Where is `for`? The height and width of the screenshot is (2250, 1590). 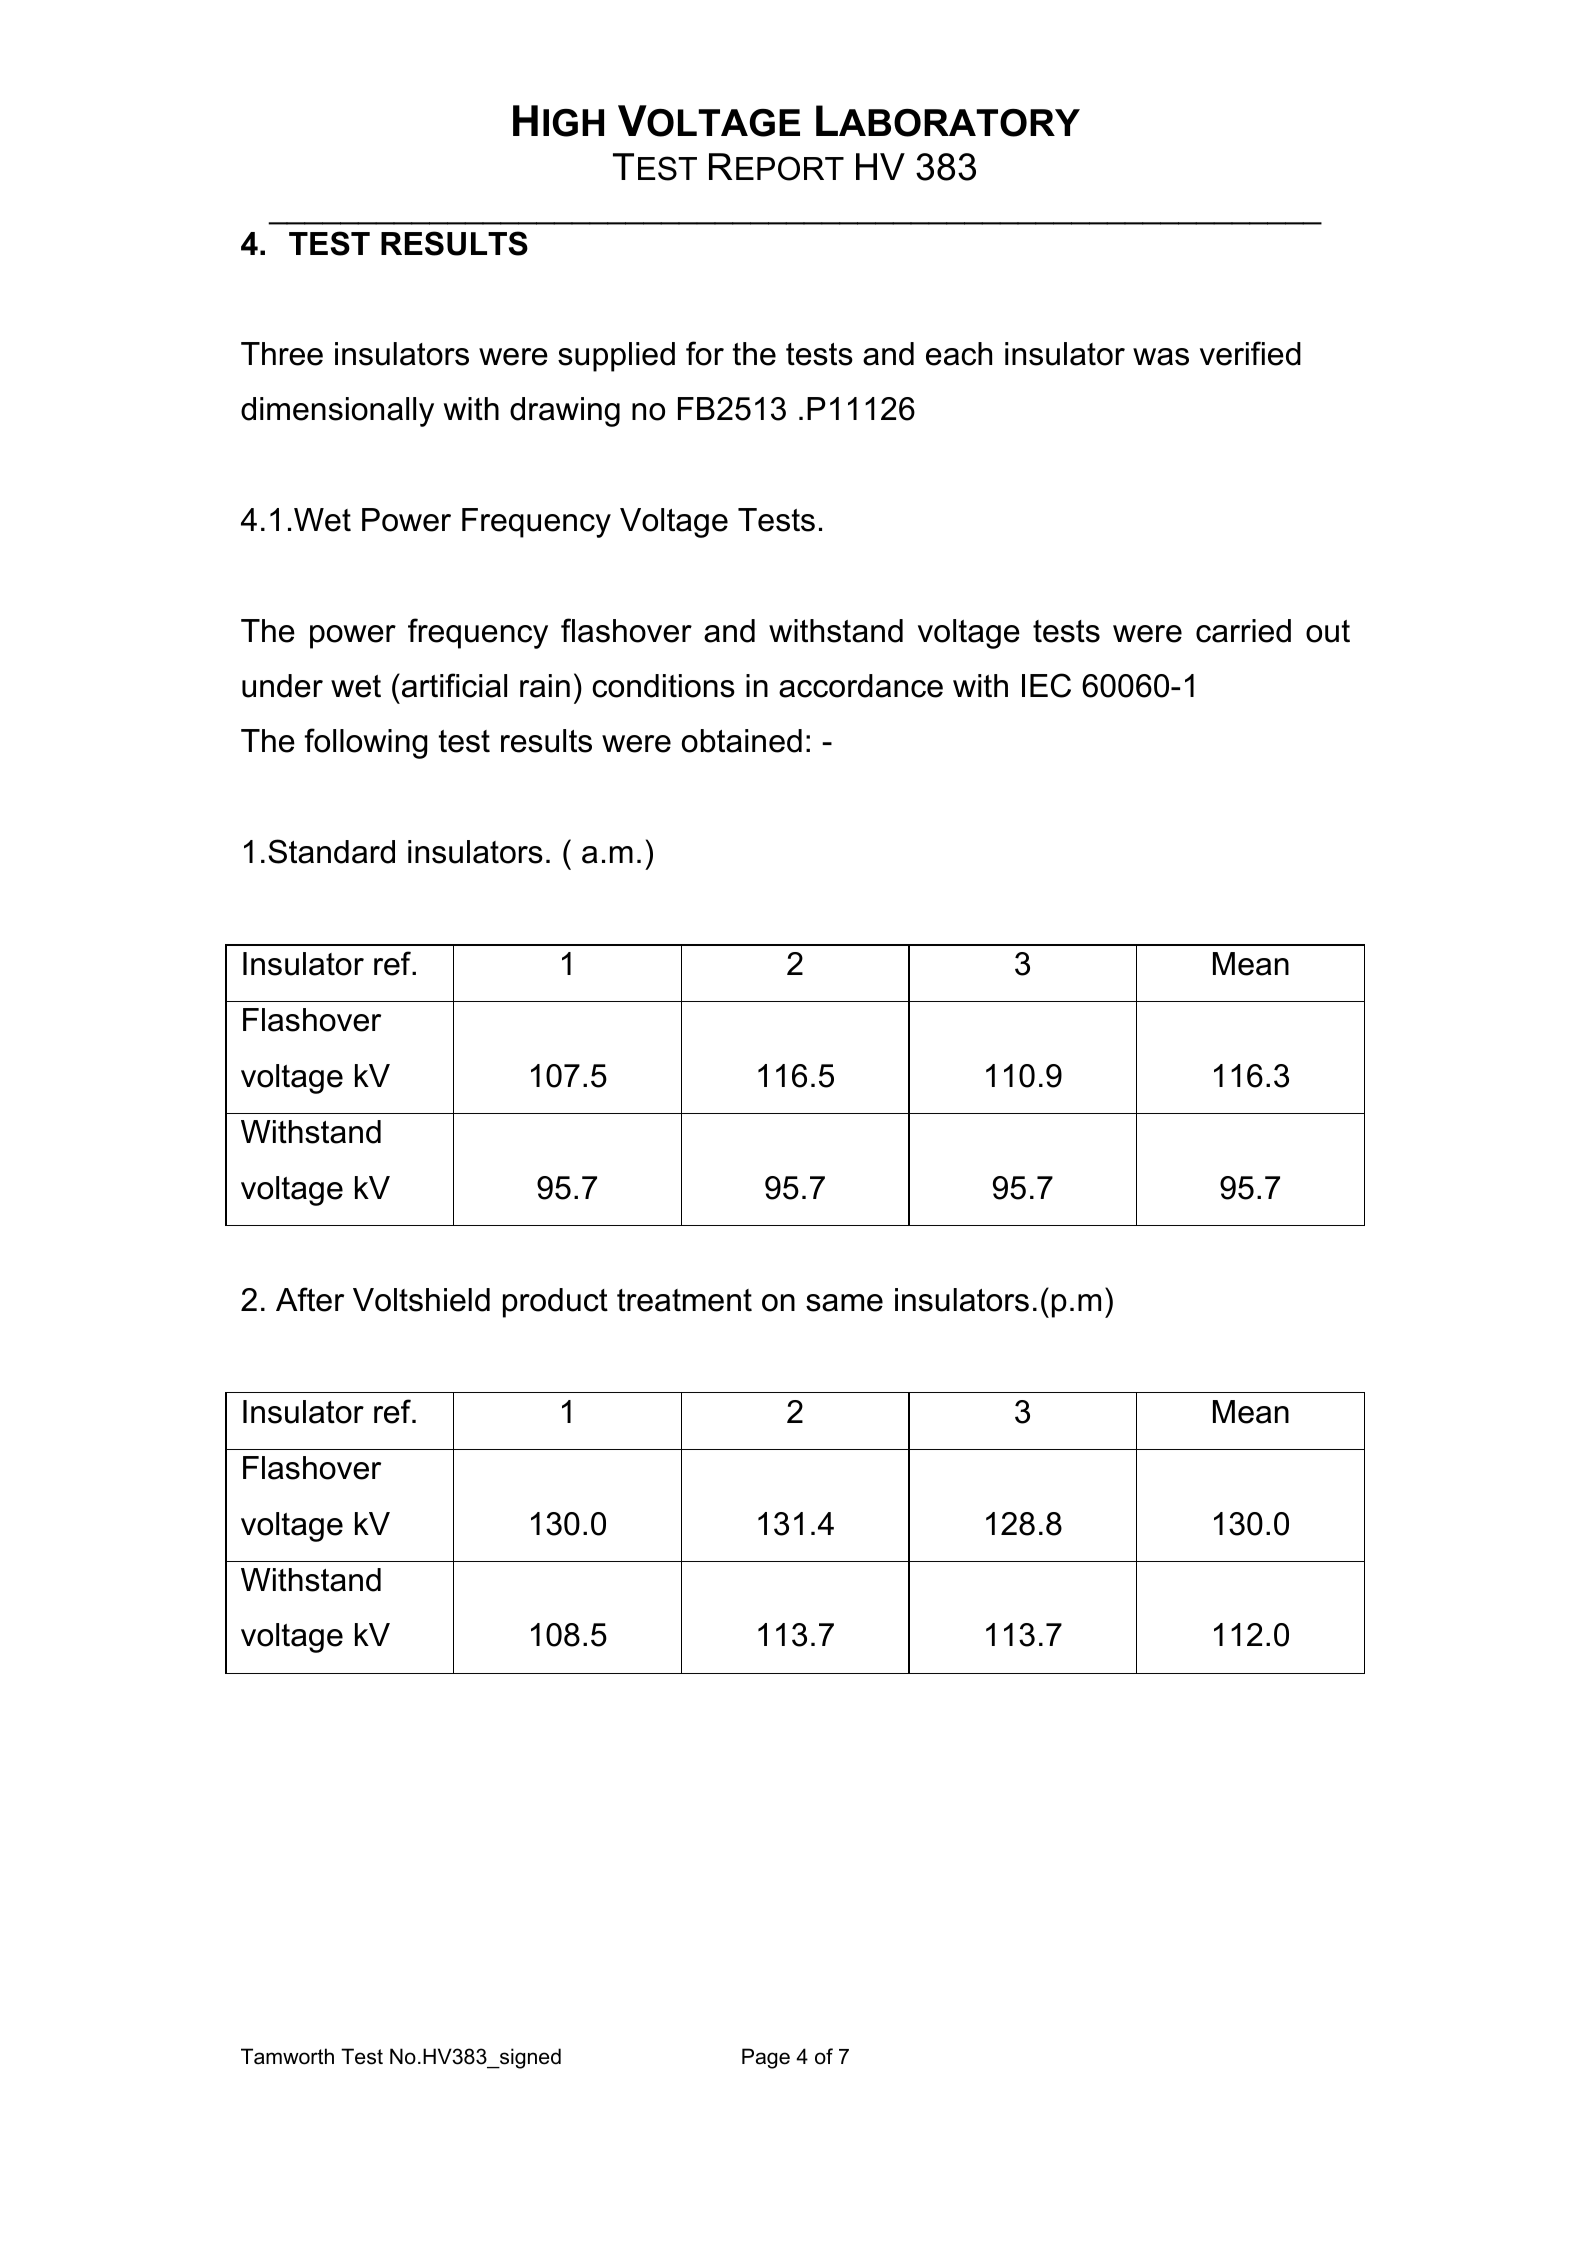
for is located at coordinates (705, 353).
